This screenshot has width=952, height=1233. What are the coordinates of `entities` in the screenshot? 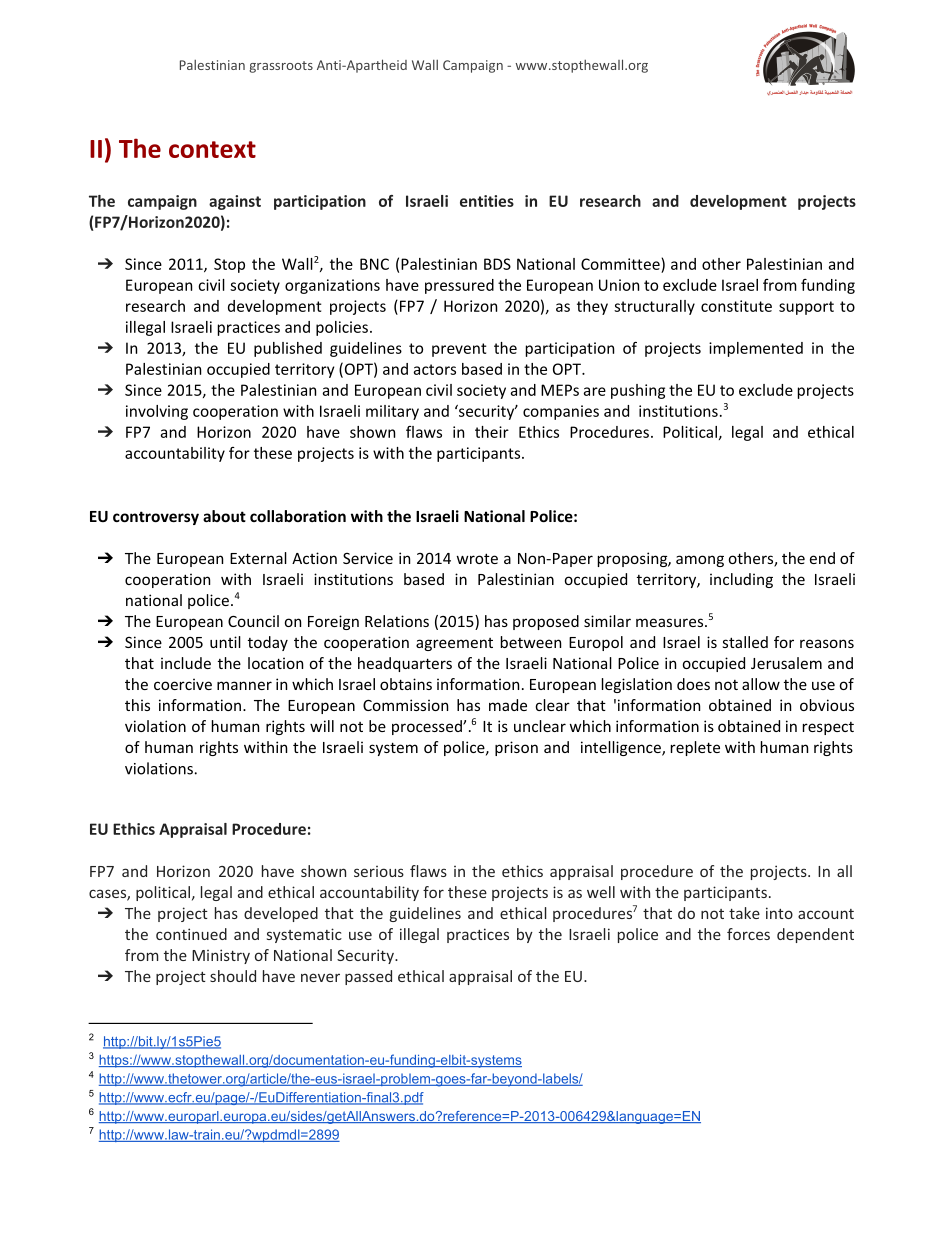 It's located at (487, 201).
